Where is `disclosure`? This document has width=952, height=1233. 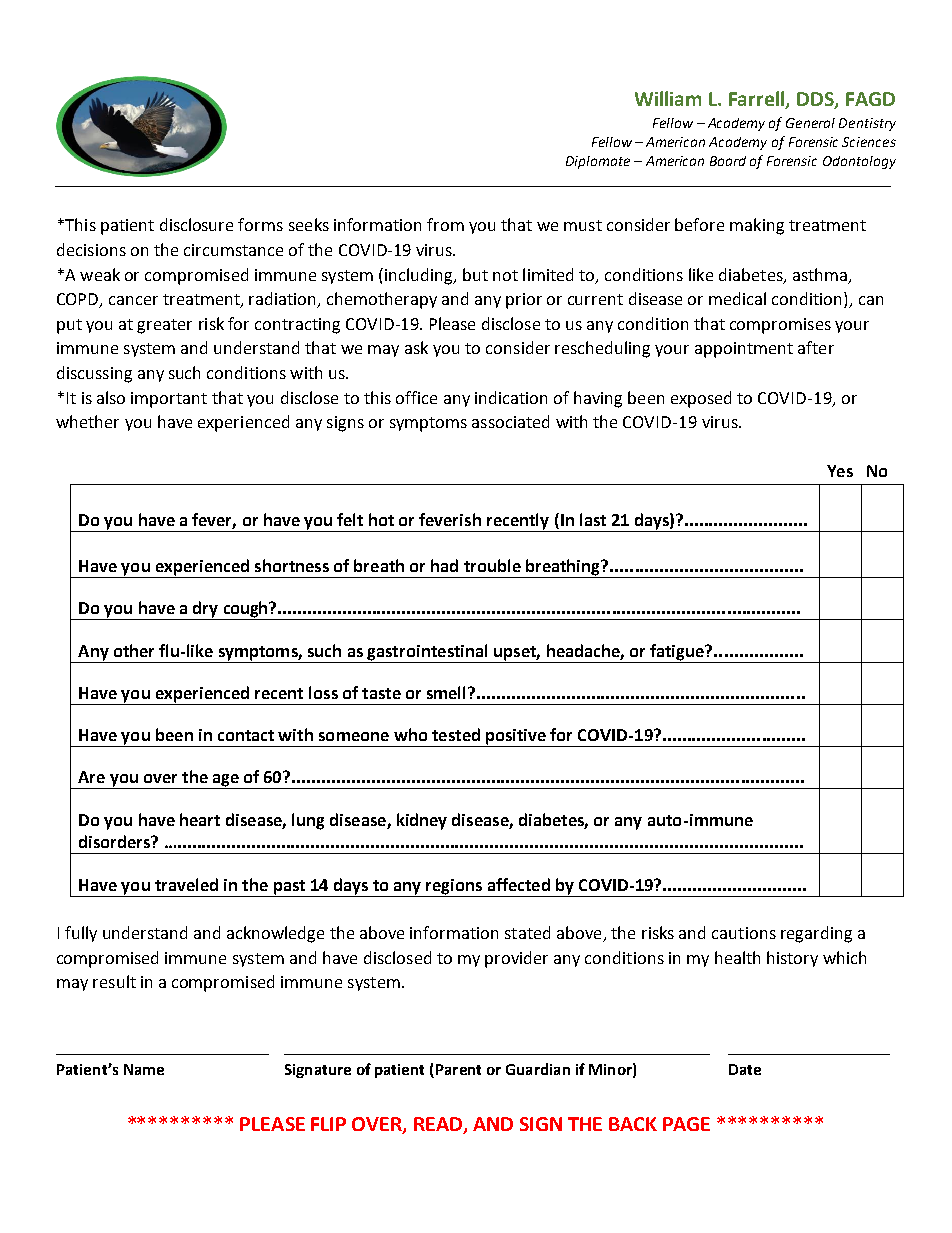 disclosure is located at coordinates (196, 224).
